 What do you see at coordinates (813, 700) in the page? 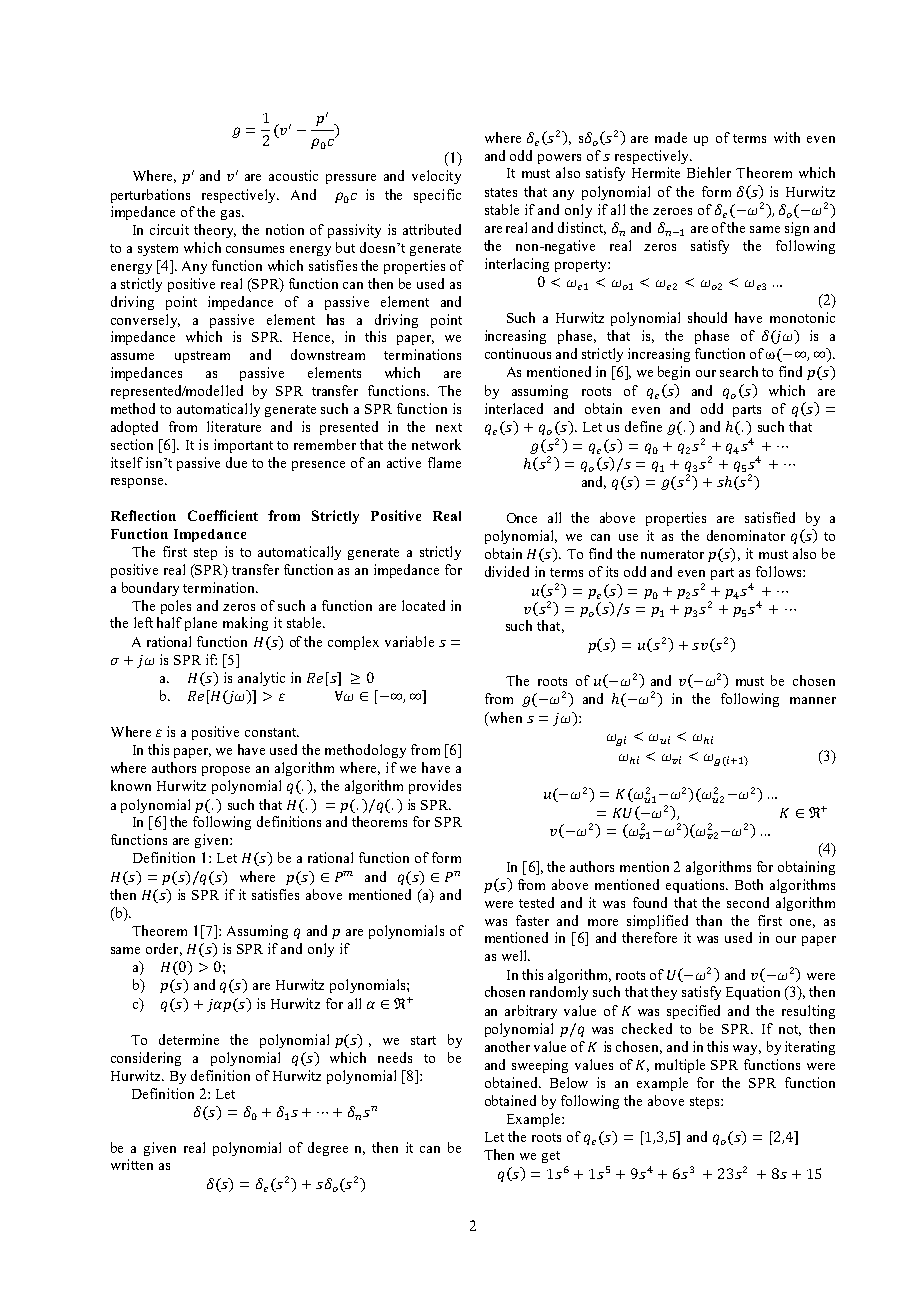
I see `manner` at bounding box center [813, 700].
